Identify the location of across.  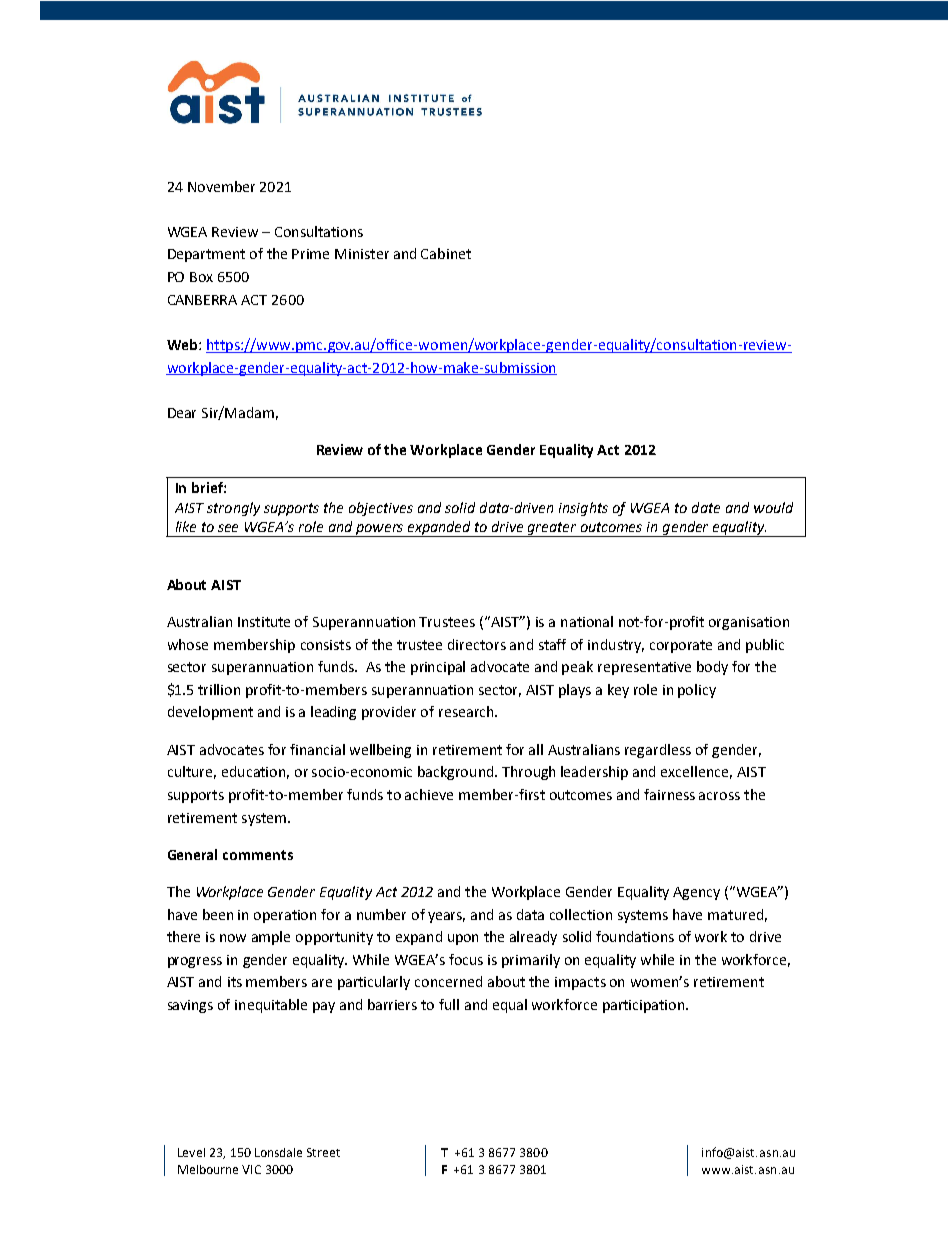
(719, 796).
